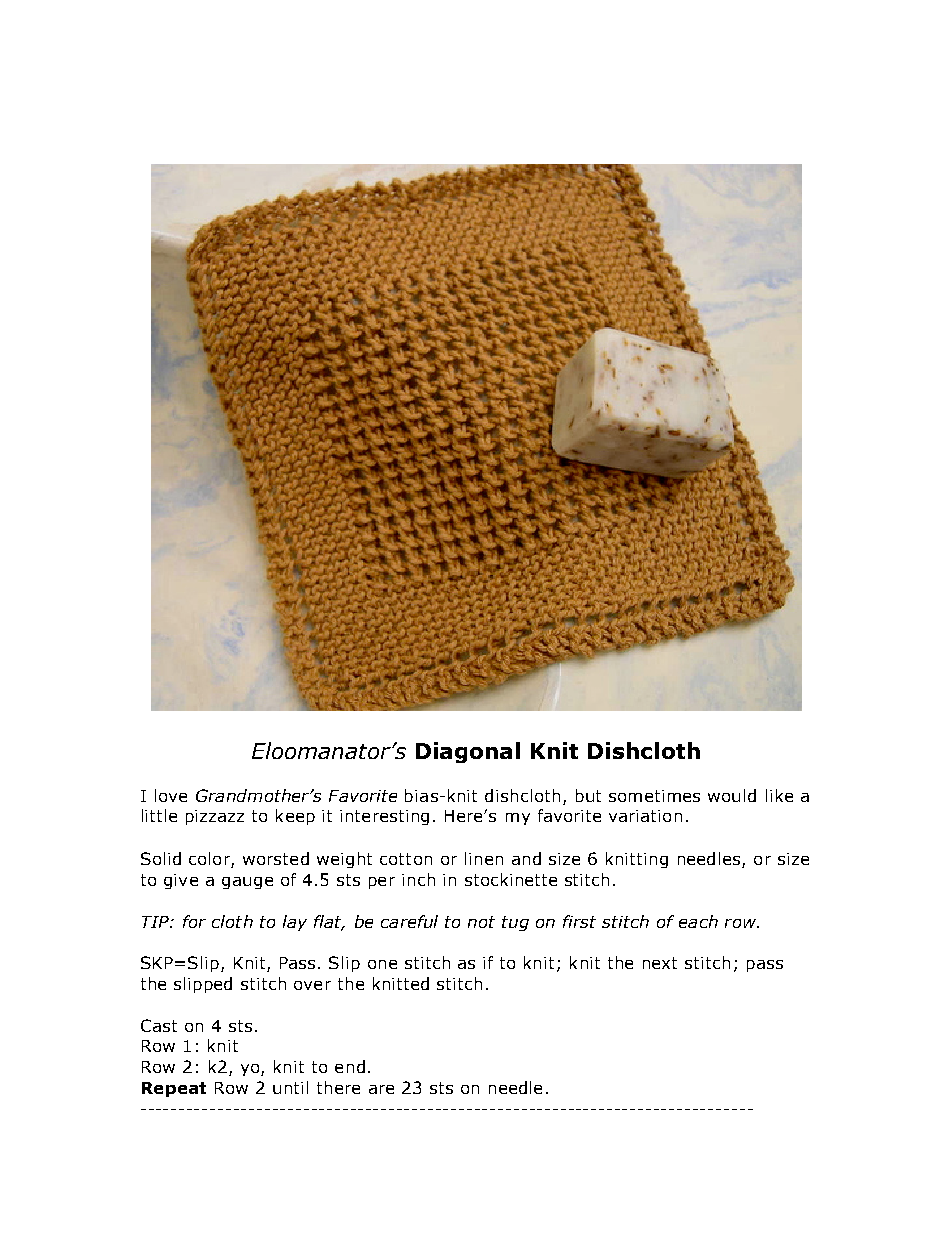 Image resolution: width=952 pixels, height=1233 pixels. Describe the element at coordinates (194, 921) in the screenshot. I see `for` at that location.
